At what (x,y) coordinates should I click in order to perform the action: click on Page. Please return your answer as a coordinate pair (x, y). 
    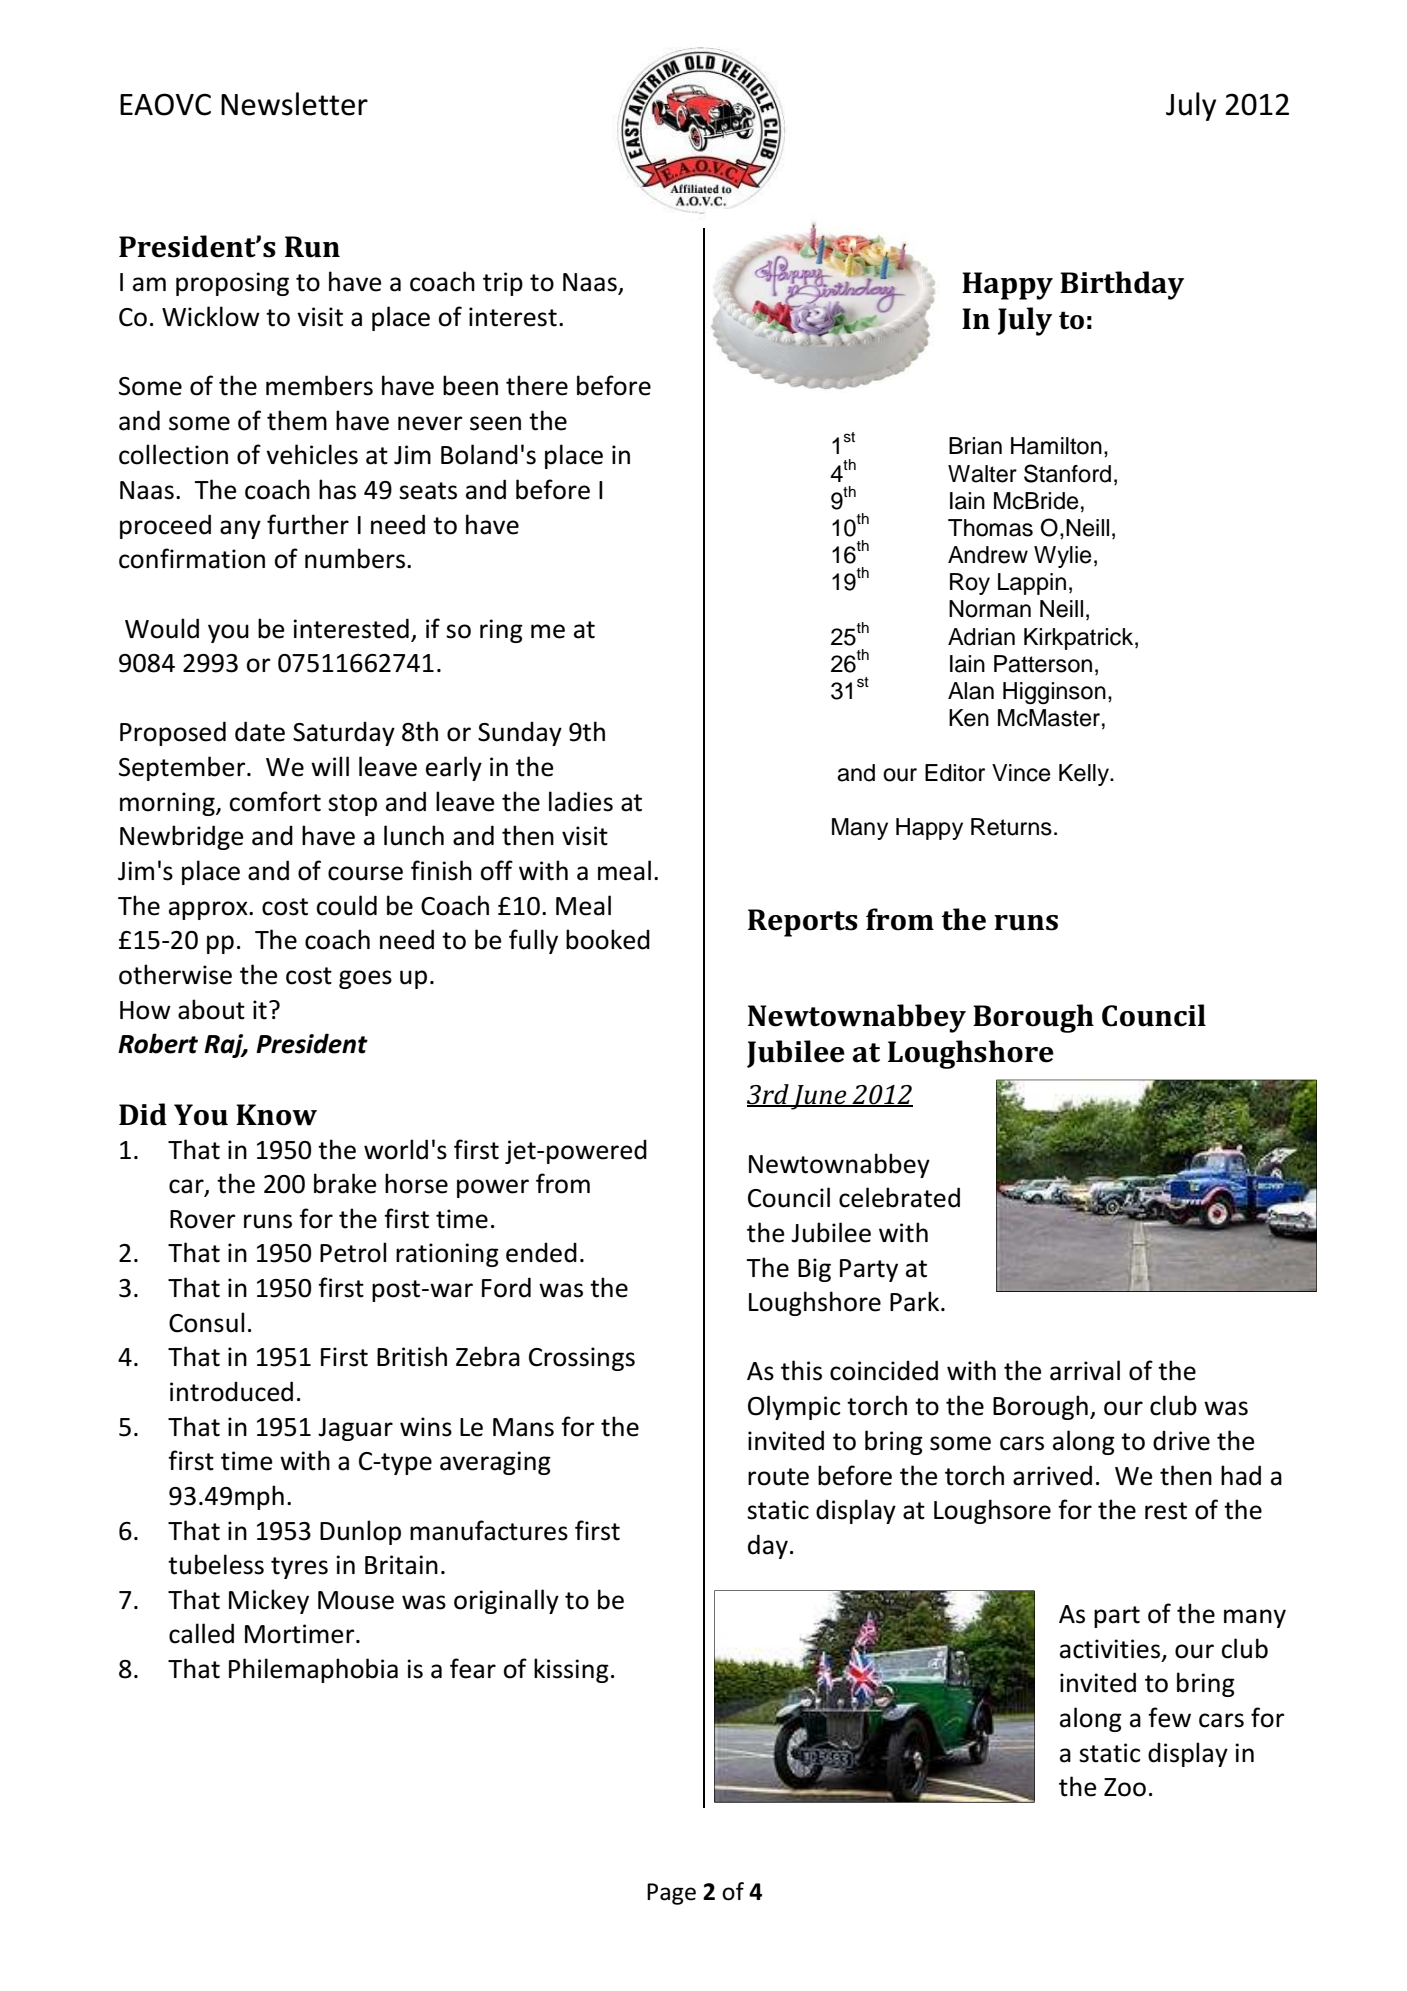
    Looking at the image, I should click on (671, 1894).
